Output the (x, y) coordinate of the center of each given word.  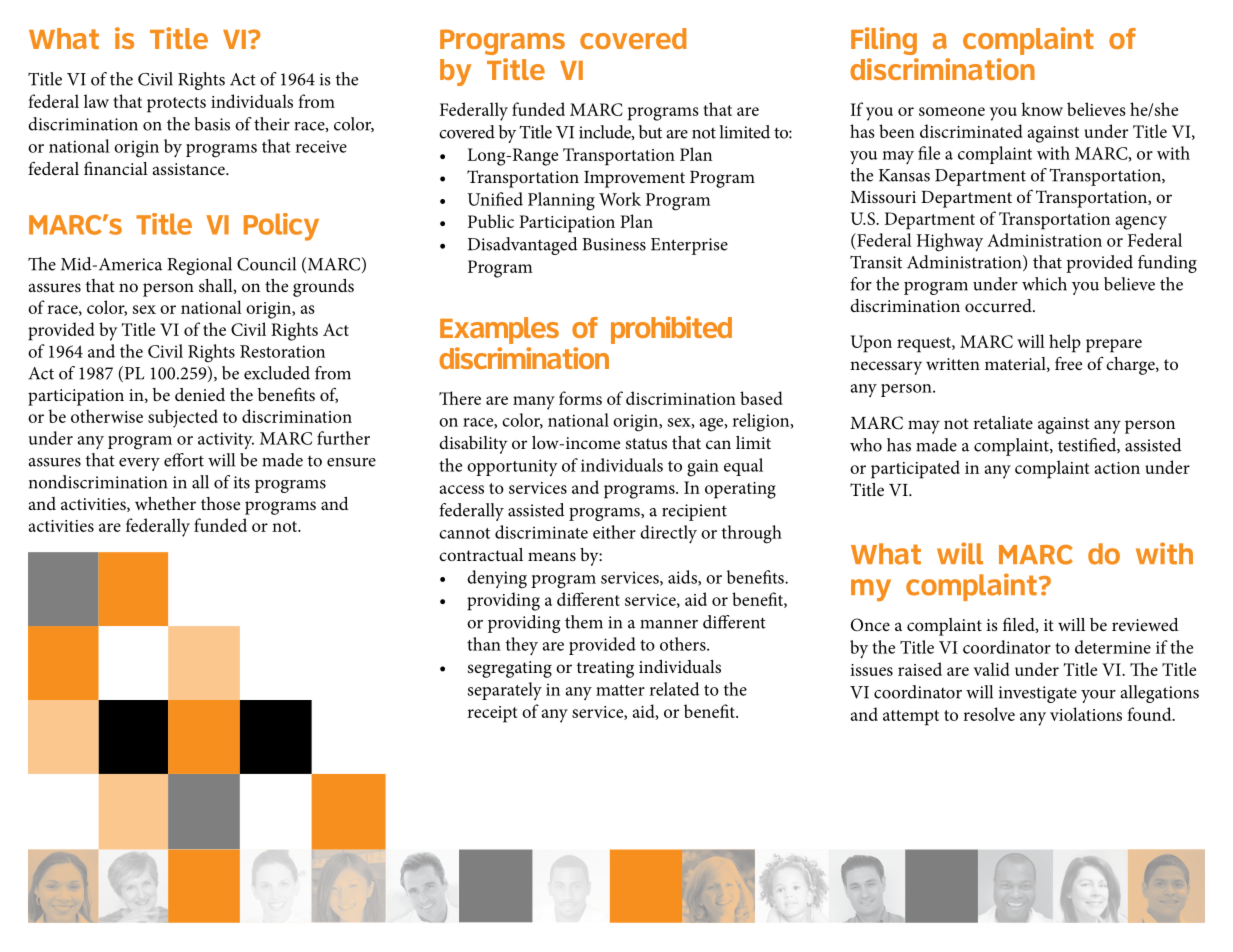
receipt (492, 714)
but (650, 132)
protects (176, 105)
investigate (1038, 694)
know (1042, 109)
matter (620, 690)
